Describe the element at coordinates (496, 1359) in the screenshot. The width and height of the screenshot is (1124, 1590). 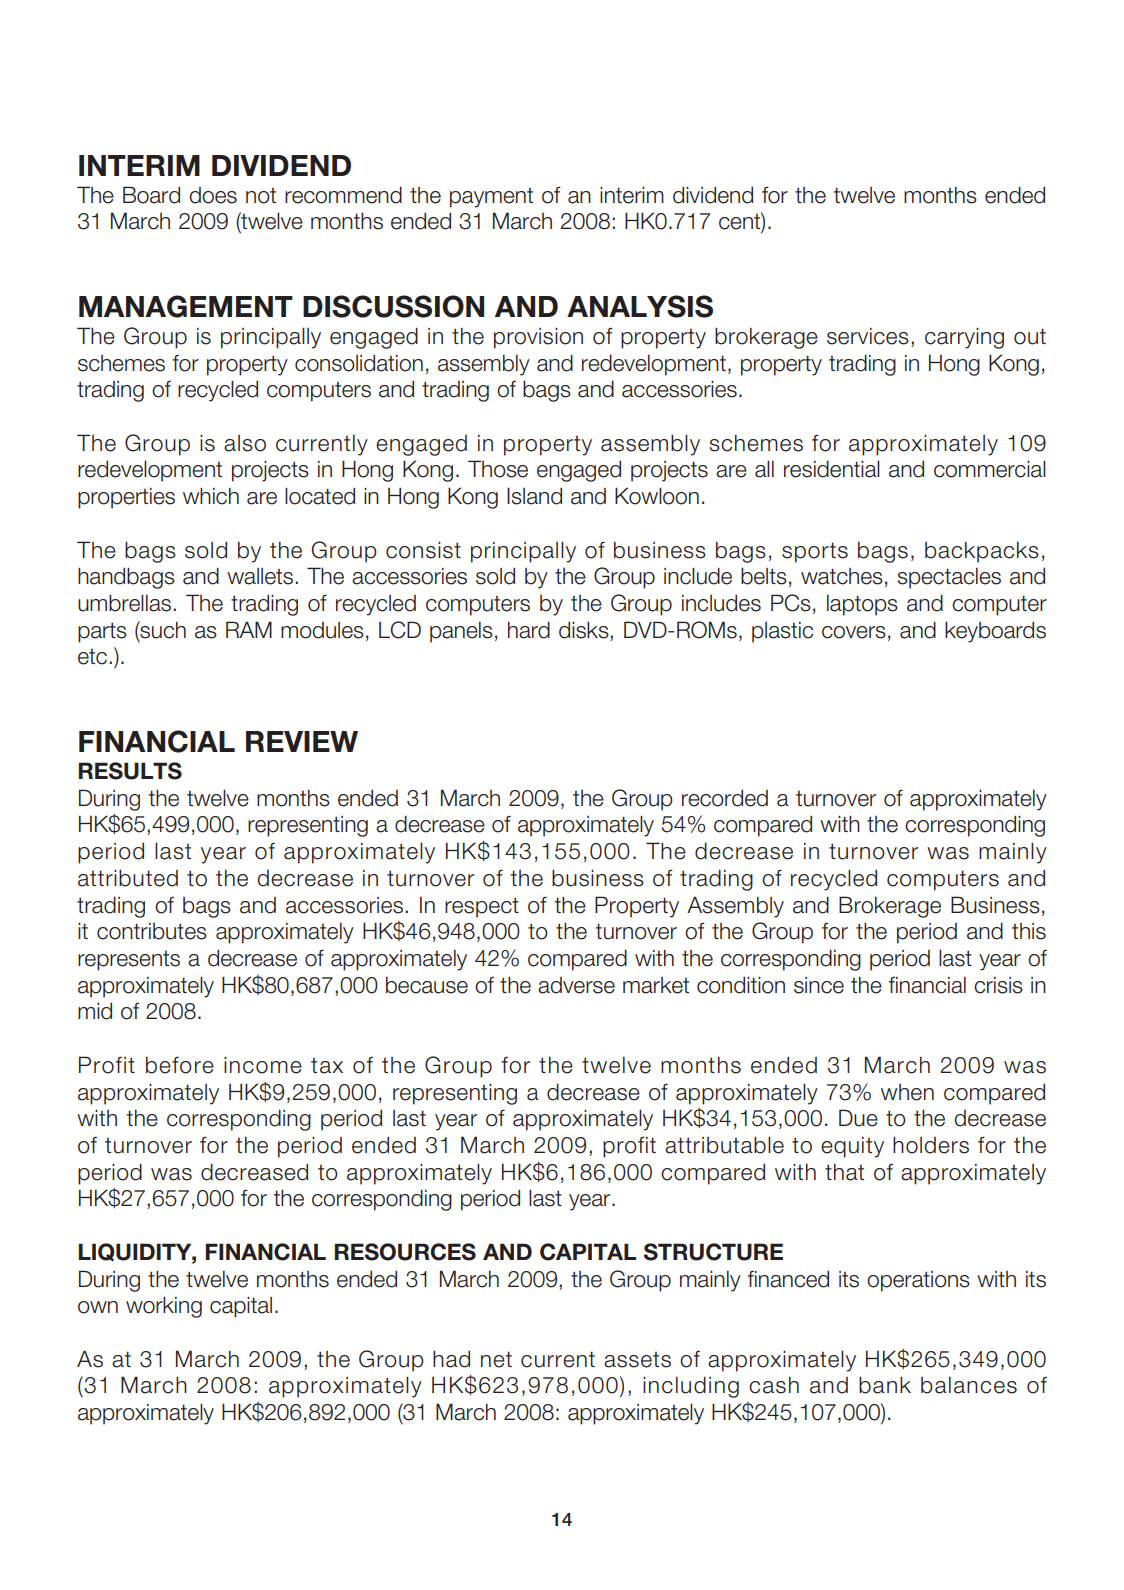
I see `net` at that location.
